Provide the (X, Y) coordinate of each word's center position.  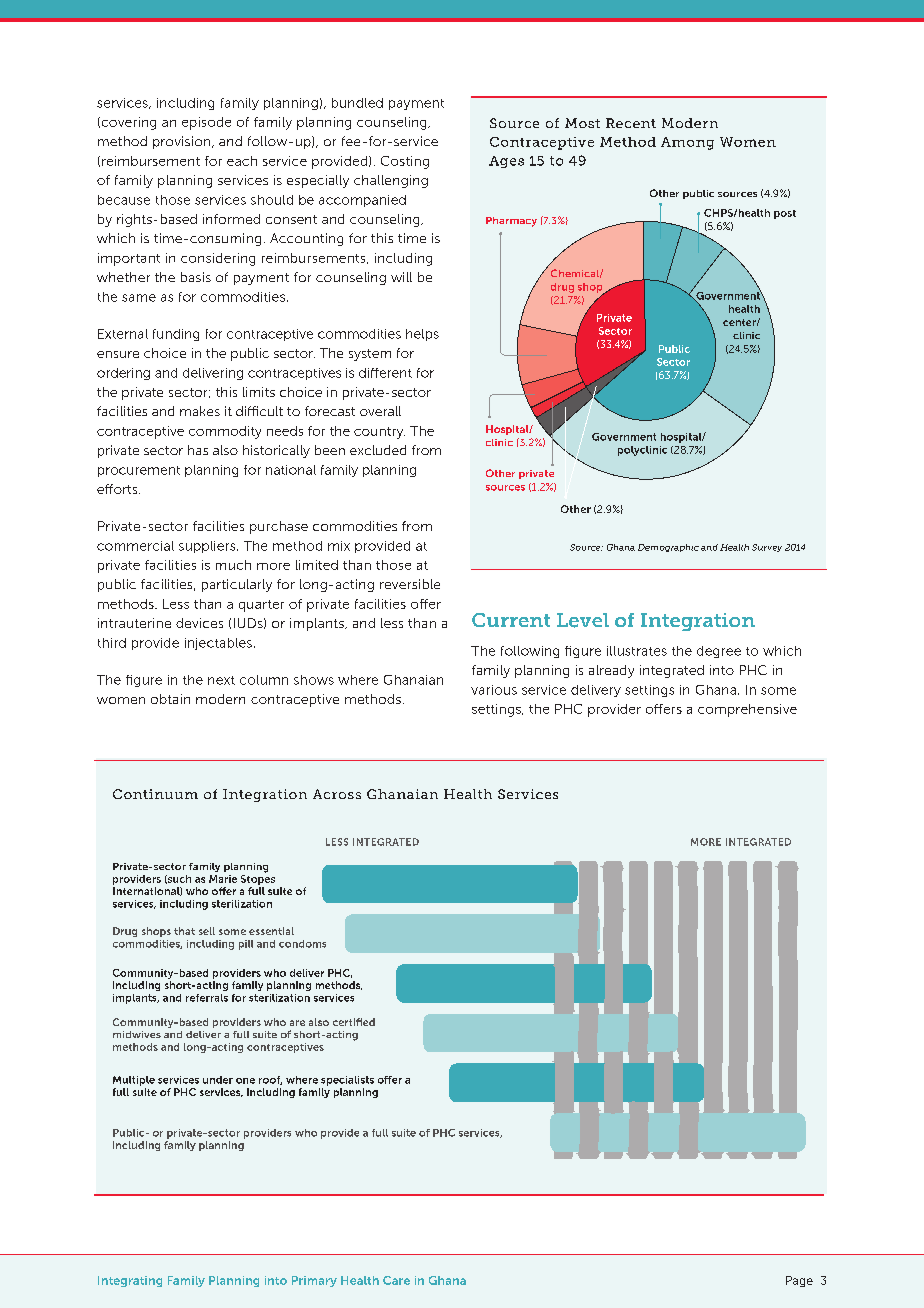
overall (380, 411)
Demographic (668, 548)
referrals (207, 998)
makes (200, 411)
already (611, 671)
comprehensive (747, 710)
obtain (170, 699)
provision (183, 142)
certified (354, 1022)
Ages (506, 162)
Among (687, 143)
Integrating (130, 1281)
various (494, 690)
